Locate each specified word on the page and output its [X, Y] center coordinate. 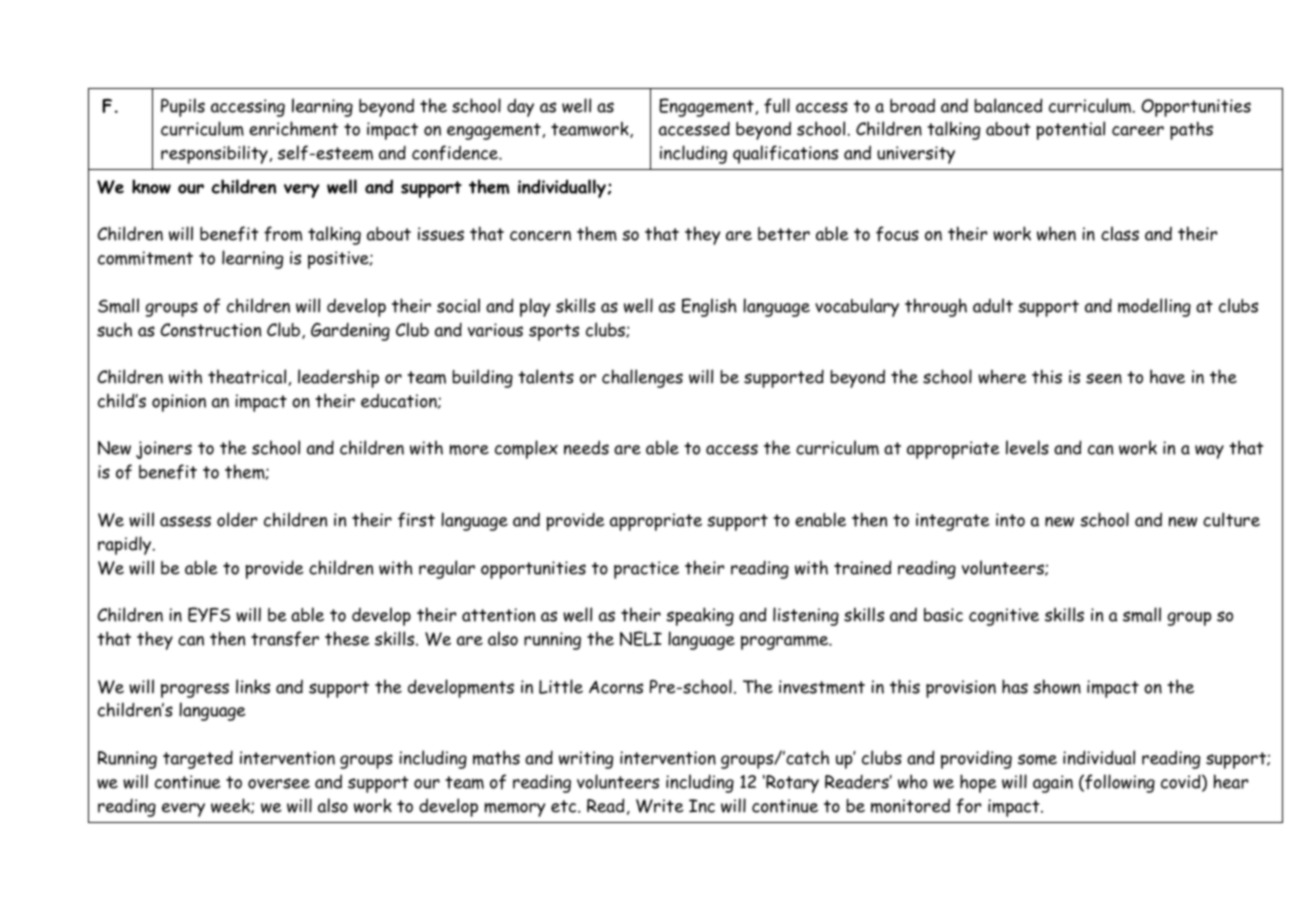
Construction [210, 330]
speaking [700, 616]
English [709, 307]
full [777, 106]
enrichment [293, 128]
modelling [1154, 307]
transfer [285, 639]
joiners [164, 450]
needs [586, 447]
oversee [279, 783]
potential [1070, 130]
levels [1027, 447]
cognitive [1004, 617]
